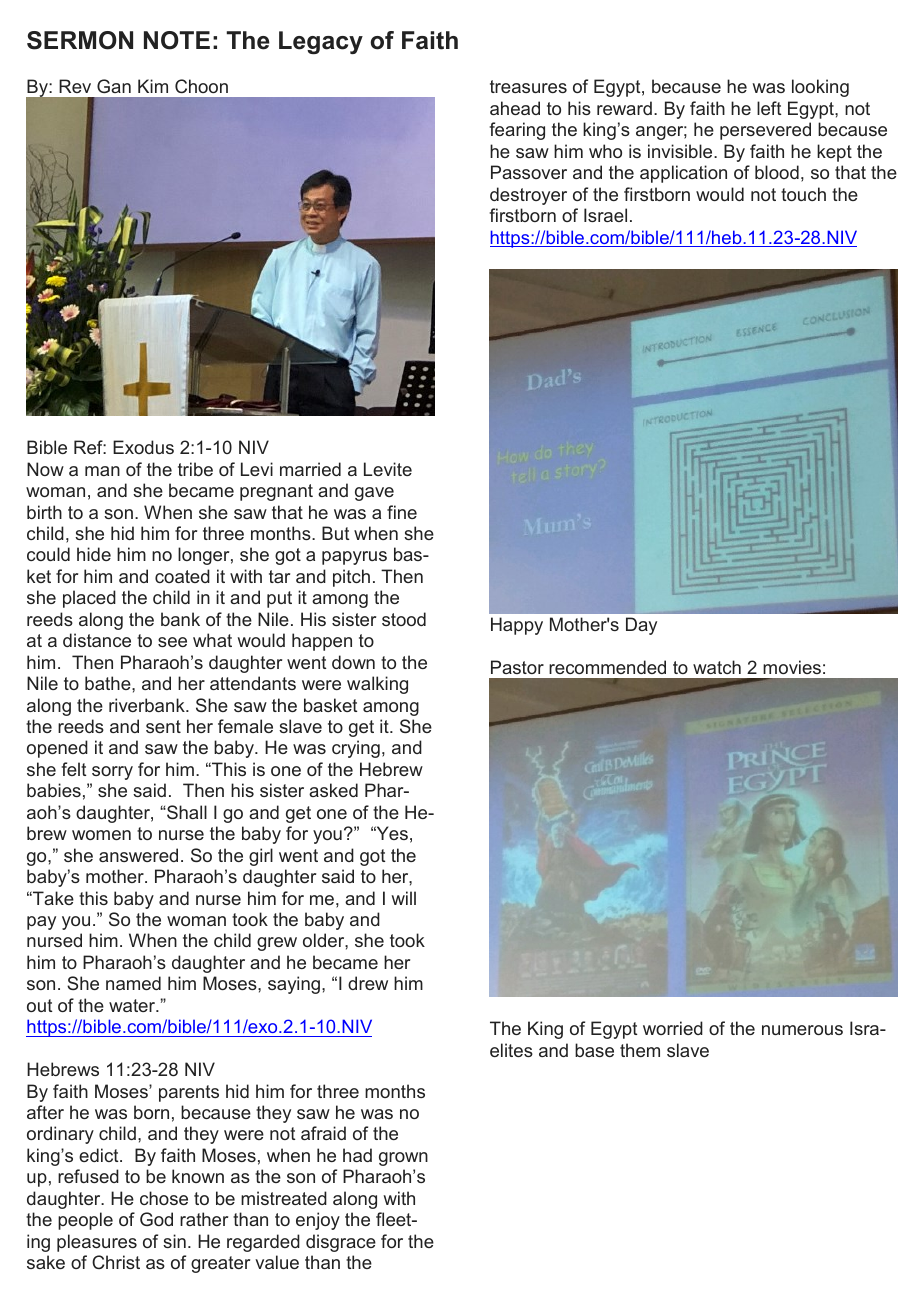 This screenshot has height=1308, width=924. What do you see at coordinates (153, 86) in the screenshot?
I see `Kim` at bounding box center [153, 86].
